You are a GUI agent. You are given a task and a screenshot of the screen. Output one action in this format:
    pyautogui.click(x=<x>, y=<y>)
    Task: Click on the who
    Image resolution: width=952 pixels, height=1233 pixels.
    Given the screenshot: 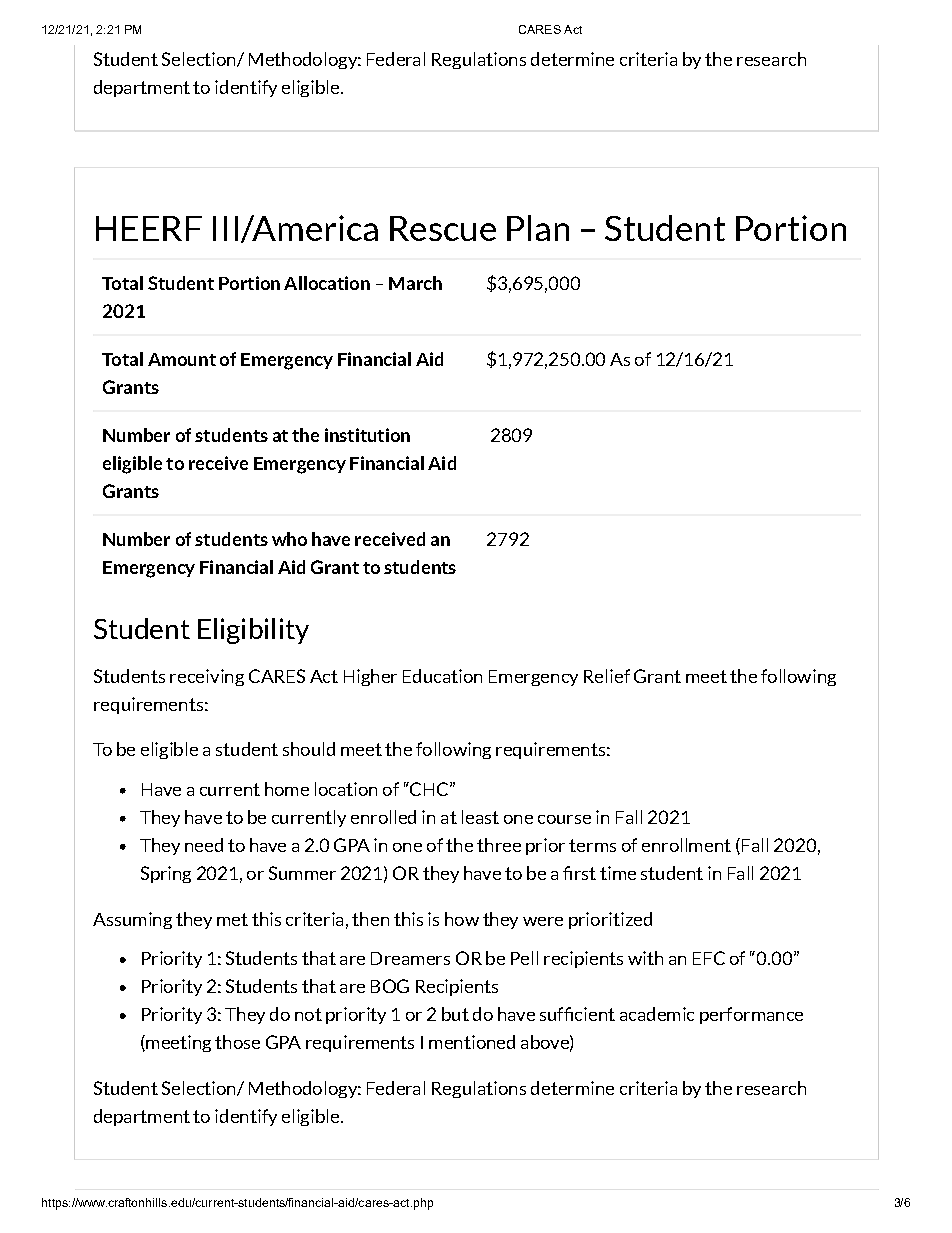 What is the action you would take?
    pyautogui.click(x=289, y=539)
